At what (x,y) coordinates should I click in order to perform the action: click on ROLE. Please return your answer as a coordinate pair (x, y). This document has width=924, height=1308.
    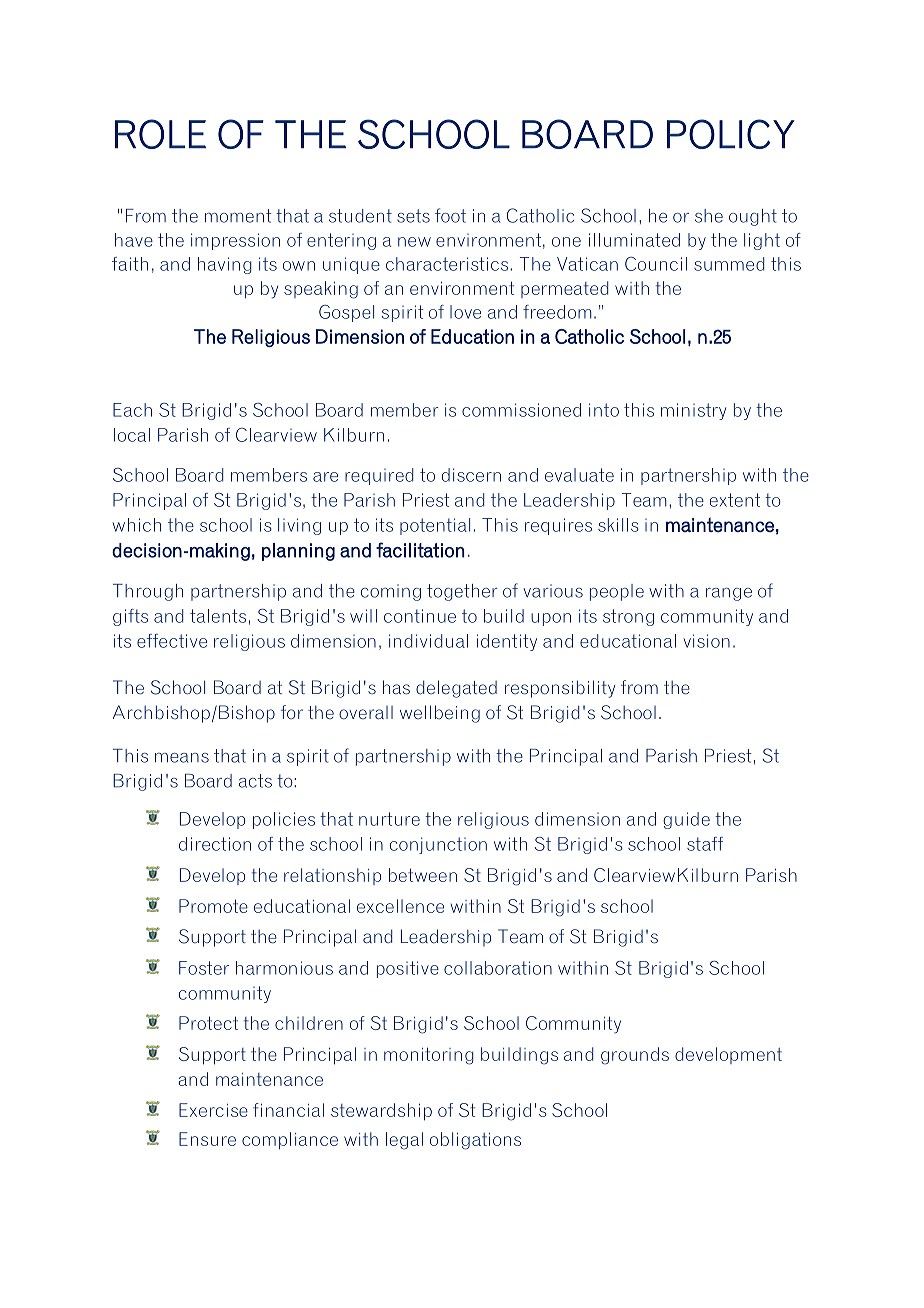
    Looking at the image, I should click on (160, 134).
